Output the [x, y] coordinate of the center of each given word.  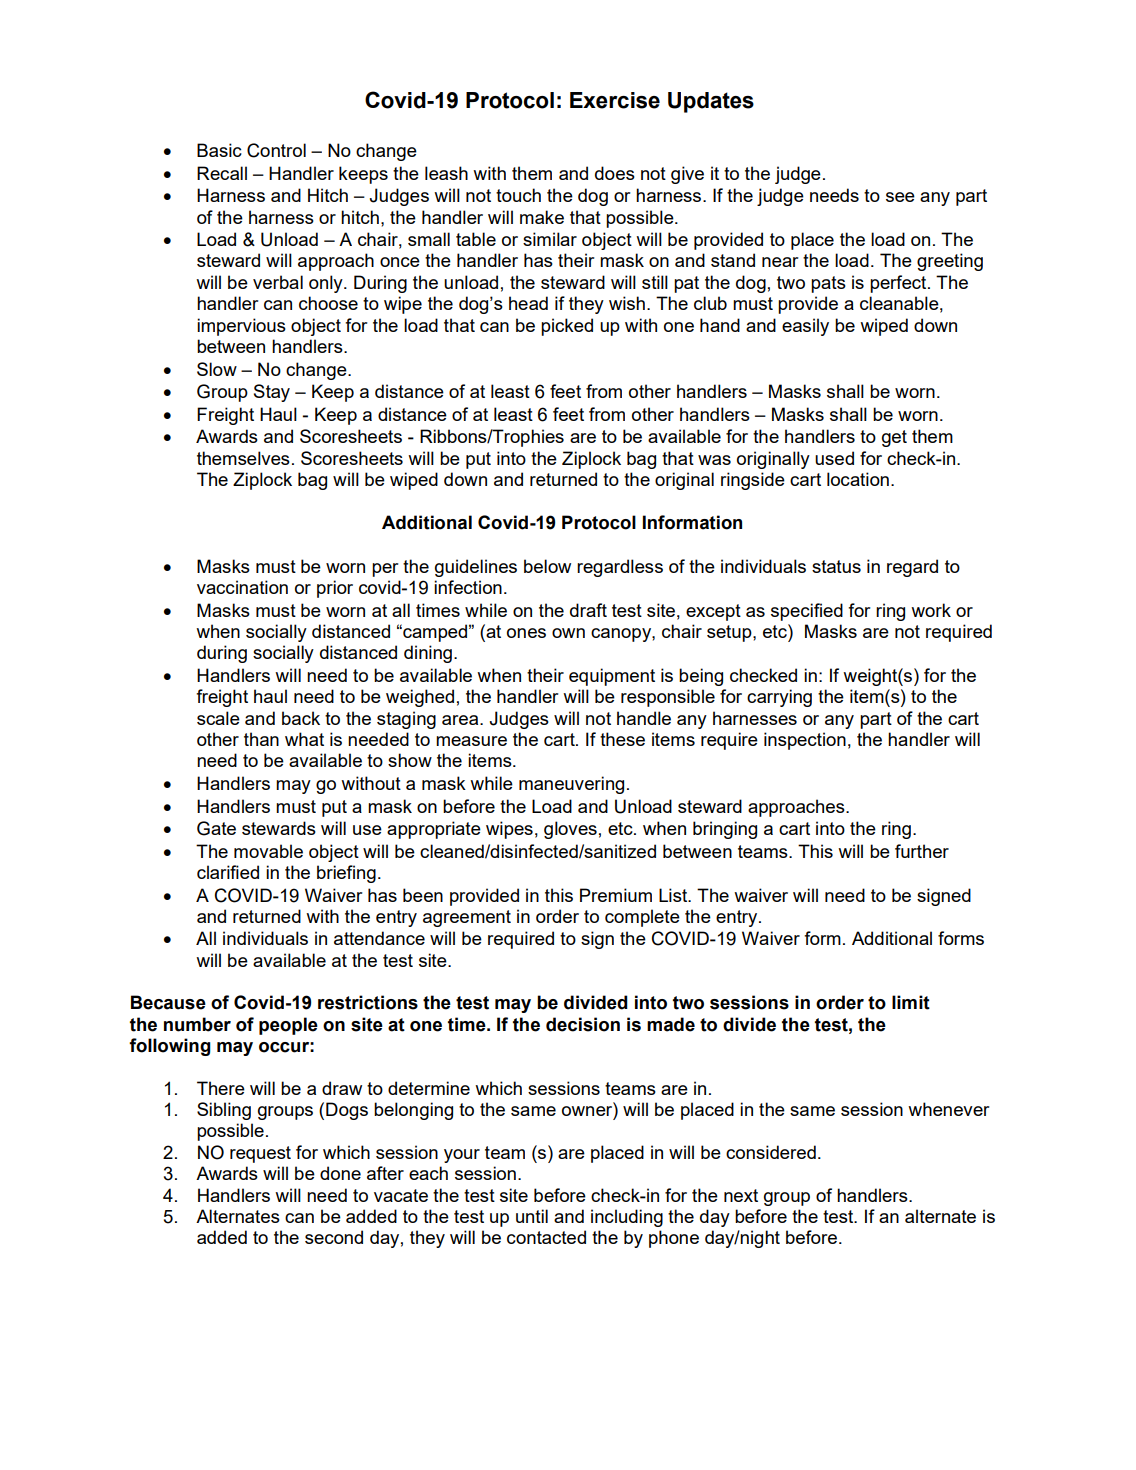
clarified [228, 872]
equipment [612, 677]
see [900, 197]
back [301, 718]
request [260, 1154]
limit [911, 1002]
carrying [779, 698]
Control [276, 150]
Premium [616, 895]
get [894, 438]
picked [567, 327]
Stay [272, 393]
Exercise [615, 100]
